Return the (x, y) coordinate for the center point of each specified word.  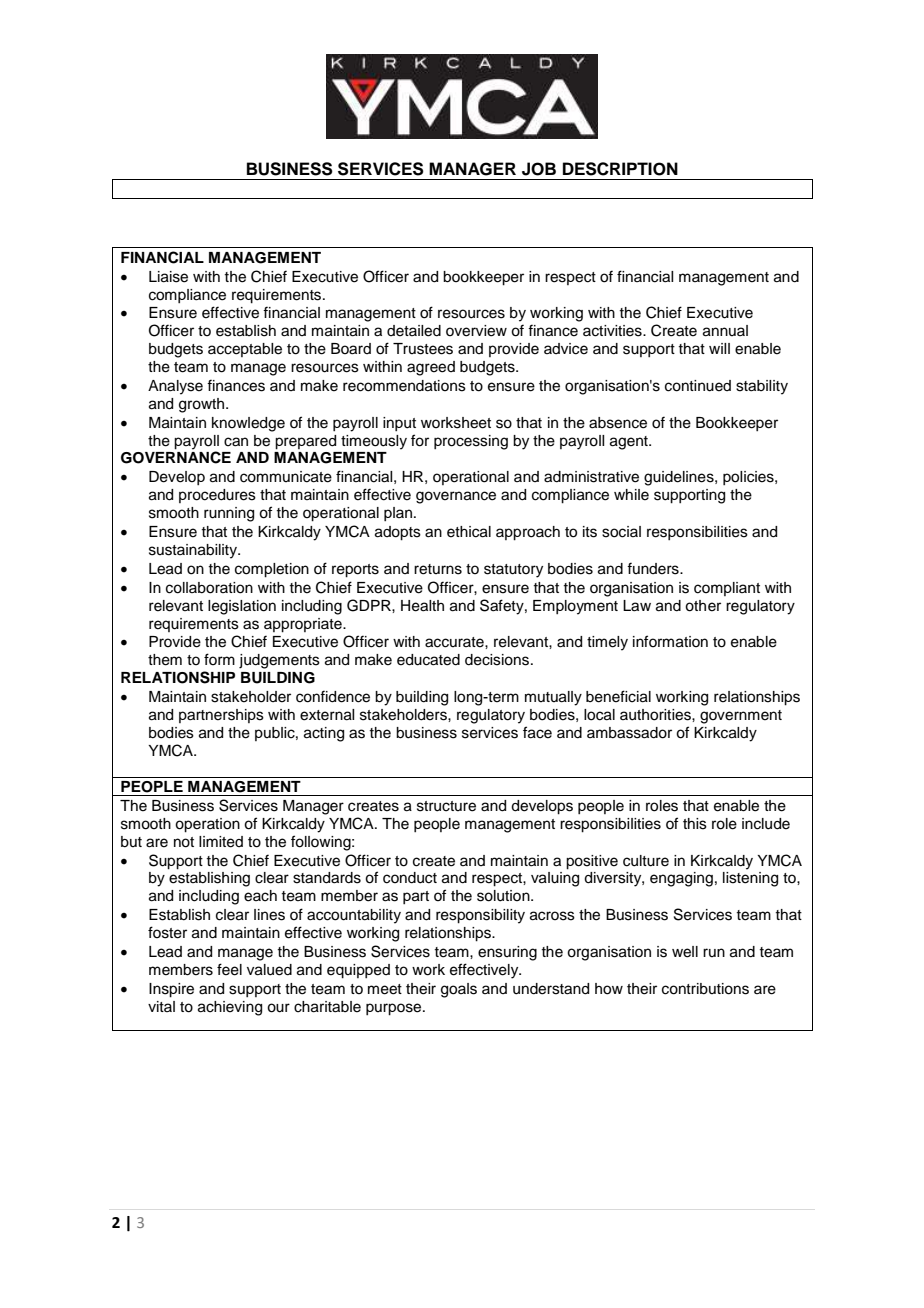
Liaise (168, 277)
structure (446, 806)
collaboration (209, 588)
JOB (539, 169)
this (695, 824)
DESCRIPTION (620, 169)
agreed (431, 368)
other (703, 606)
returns (438, 569)
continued (698, 386)
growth (201, 405)
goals (459, 990)
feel (229, 969)
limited (221, 842)
